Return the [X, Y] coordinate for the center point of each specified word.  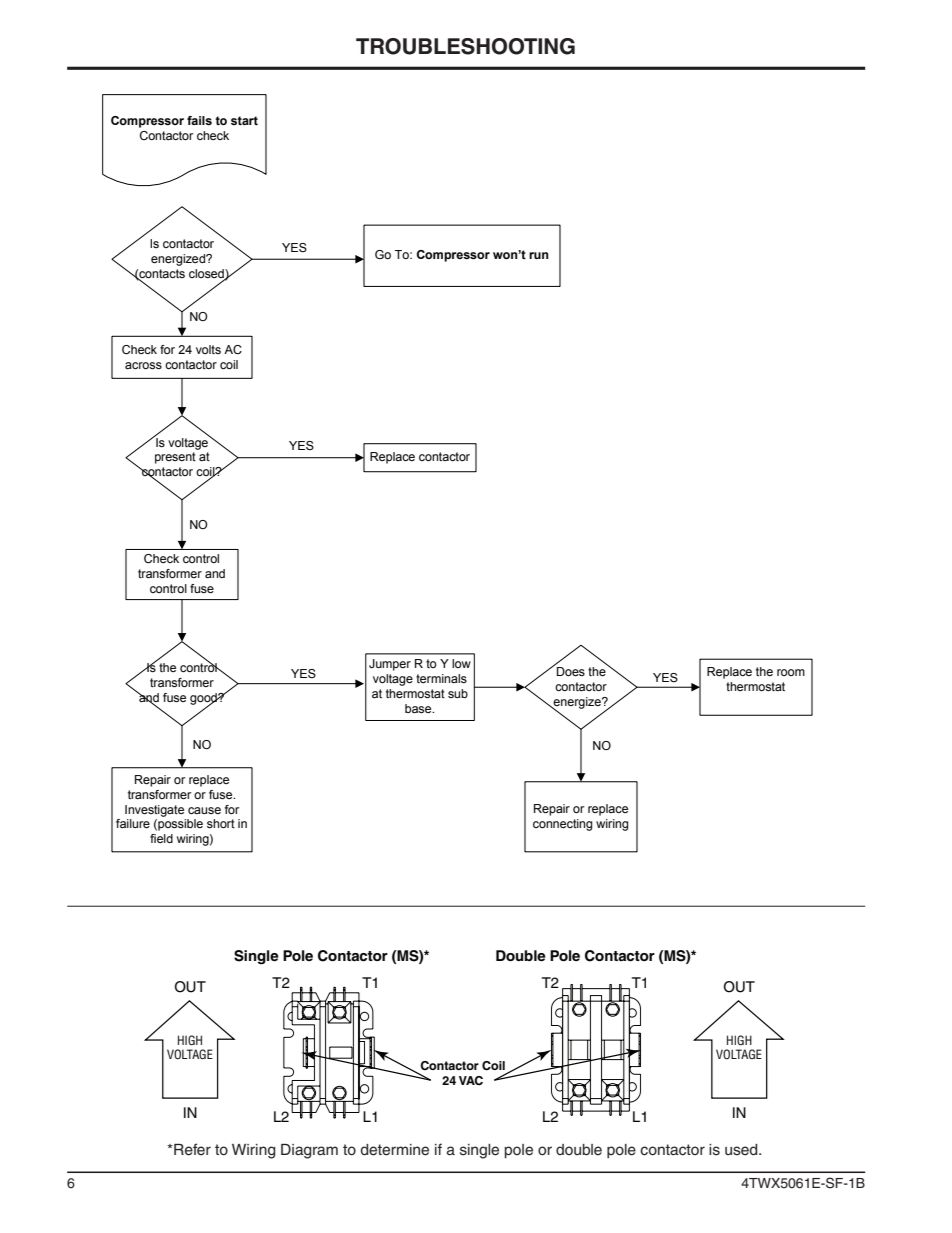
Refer [191, 1149]
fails [199, 120]
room [791, 672]
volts [208, 349]
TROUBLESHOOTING [465, 46]
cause [204, 810]
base [419, 708]
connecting [563, 825]
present [175, 458]
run [539, 255]
